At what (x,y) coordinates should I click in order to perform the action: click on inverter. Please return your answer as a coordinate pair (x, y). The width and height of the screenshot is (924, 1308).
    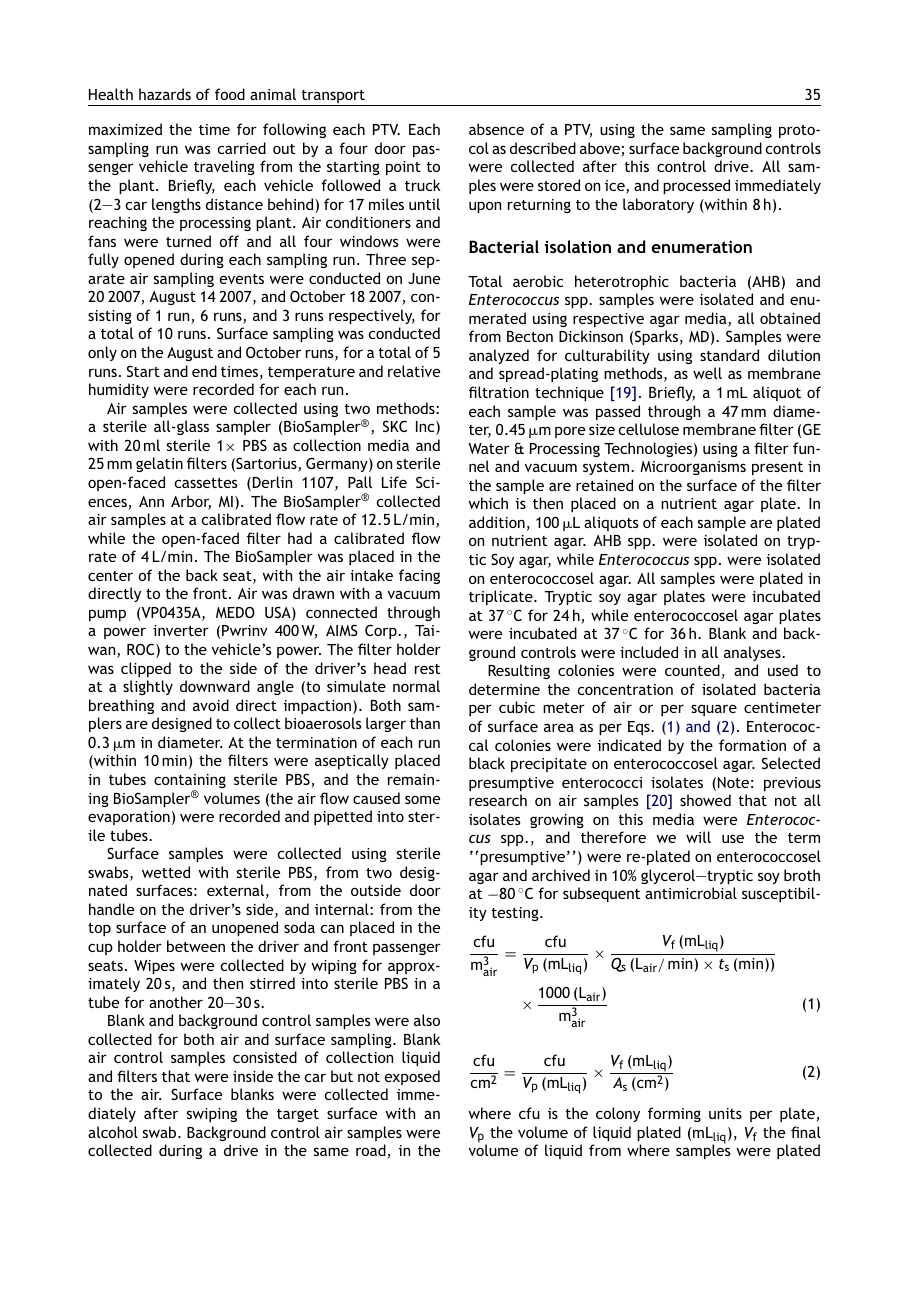
    Looking at the image, I should click on (181, 630).
